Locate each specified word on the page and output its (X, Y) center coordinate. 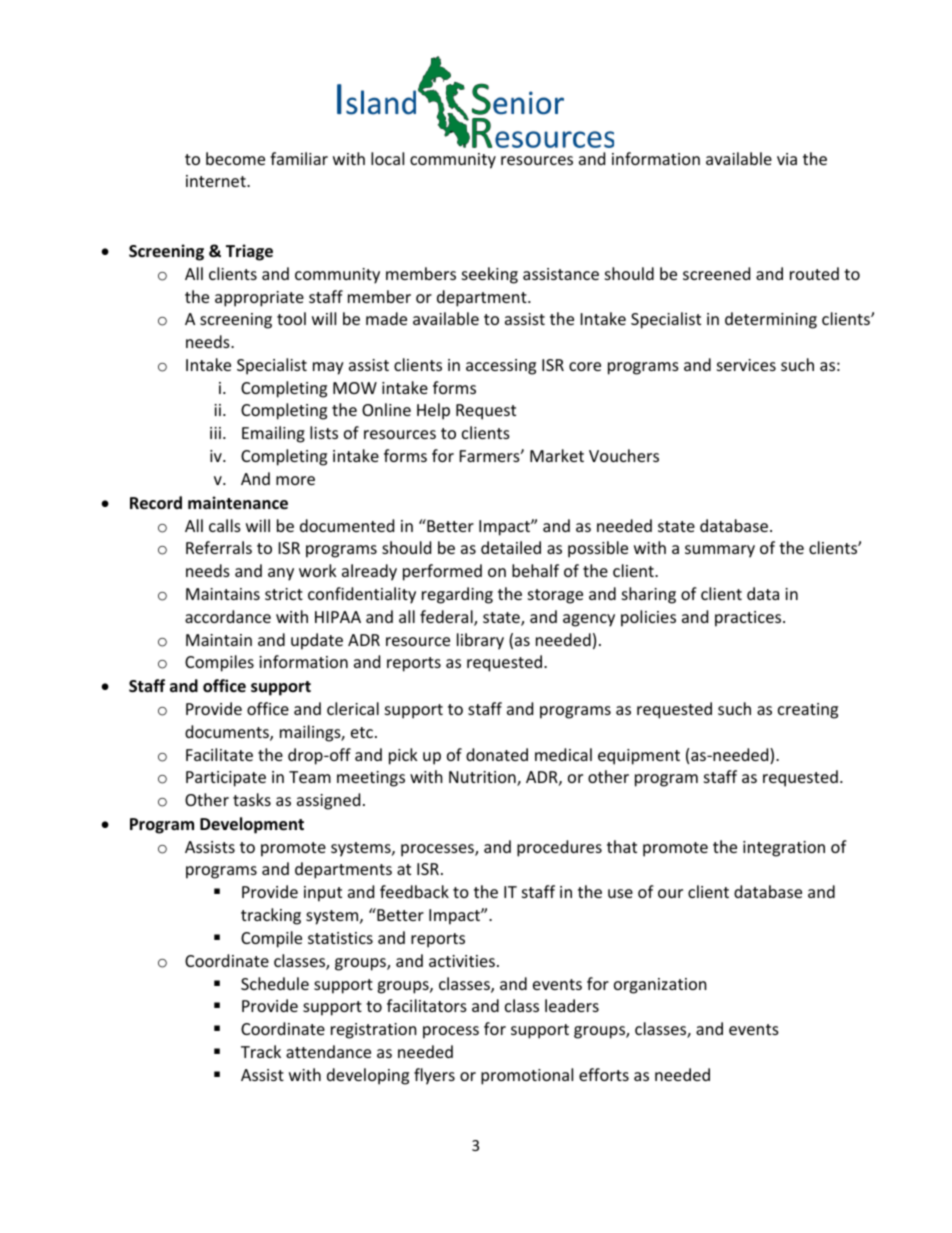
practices (749, 619)
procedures (559, 848)
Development (252, 825)
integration (784, 849)
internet (217, 181)
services (746, 365)
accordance (228, 616)
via (787, 159)
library (480, 641)
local (387, 158)
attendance (328, 1051)
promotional (527, 1076)
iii (215, 433)
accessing (501, 367)
